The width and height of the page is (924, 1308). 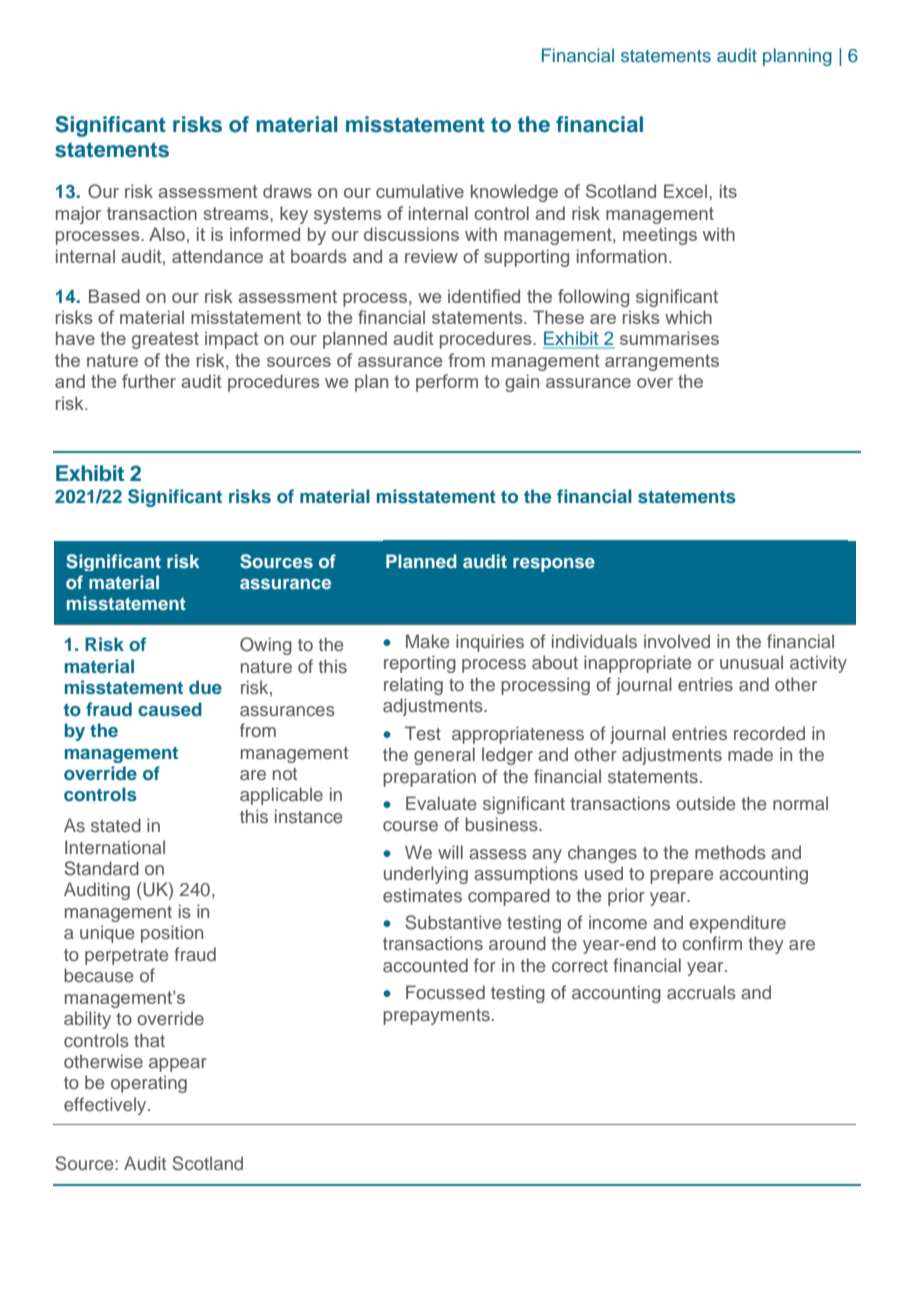 I want to click on discussions, so click(x=411, y=234).
